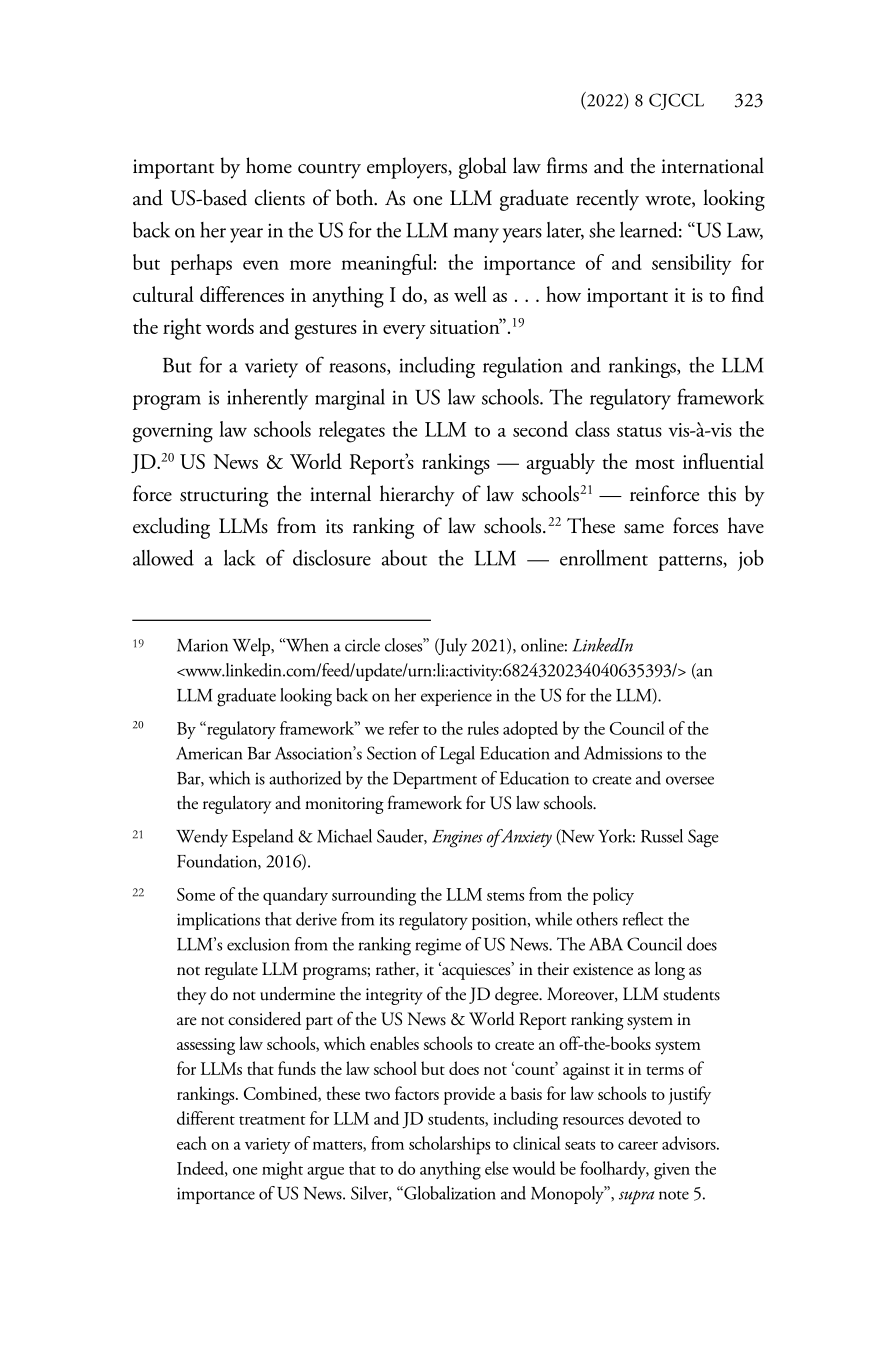 The width and height of the screenshot is (896, 1345). What do you see at coordinates (449, 1145) in the screenshot?
I see `scholarships` at bounding box center [449, 1145].
